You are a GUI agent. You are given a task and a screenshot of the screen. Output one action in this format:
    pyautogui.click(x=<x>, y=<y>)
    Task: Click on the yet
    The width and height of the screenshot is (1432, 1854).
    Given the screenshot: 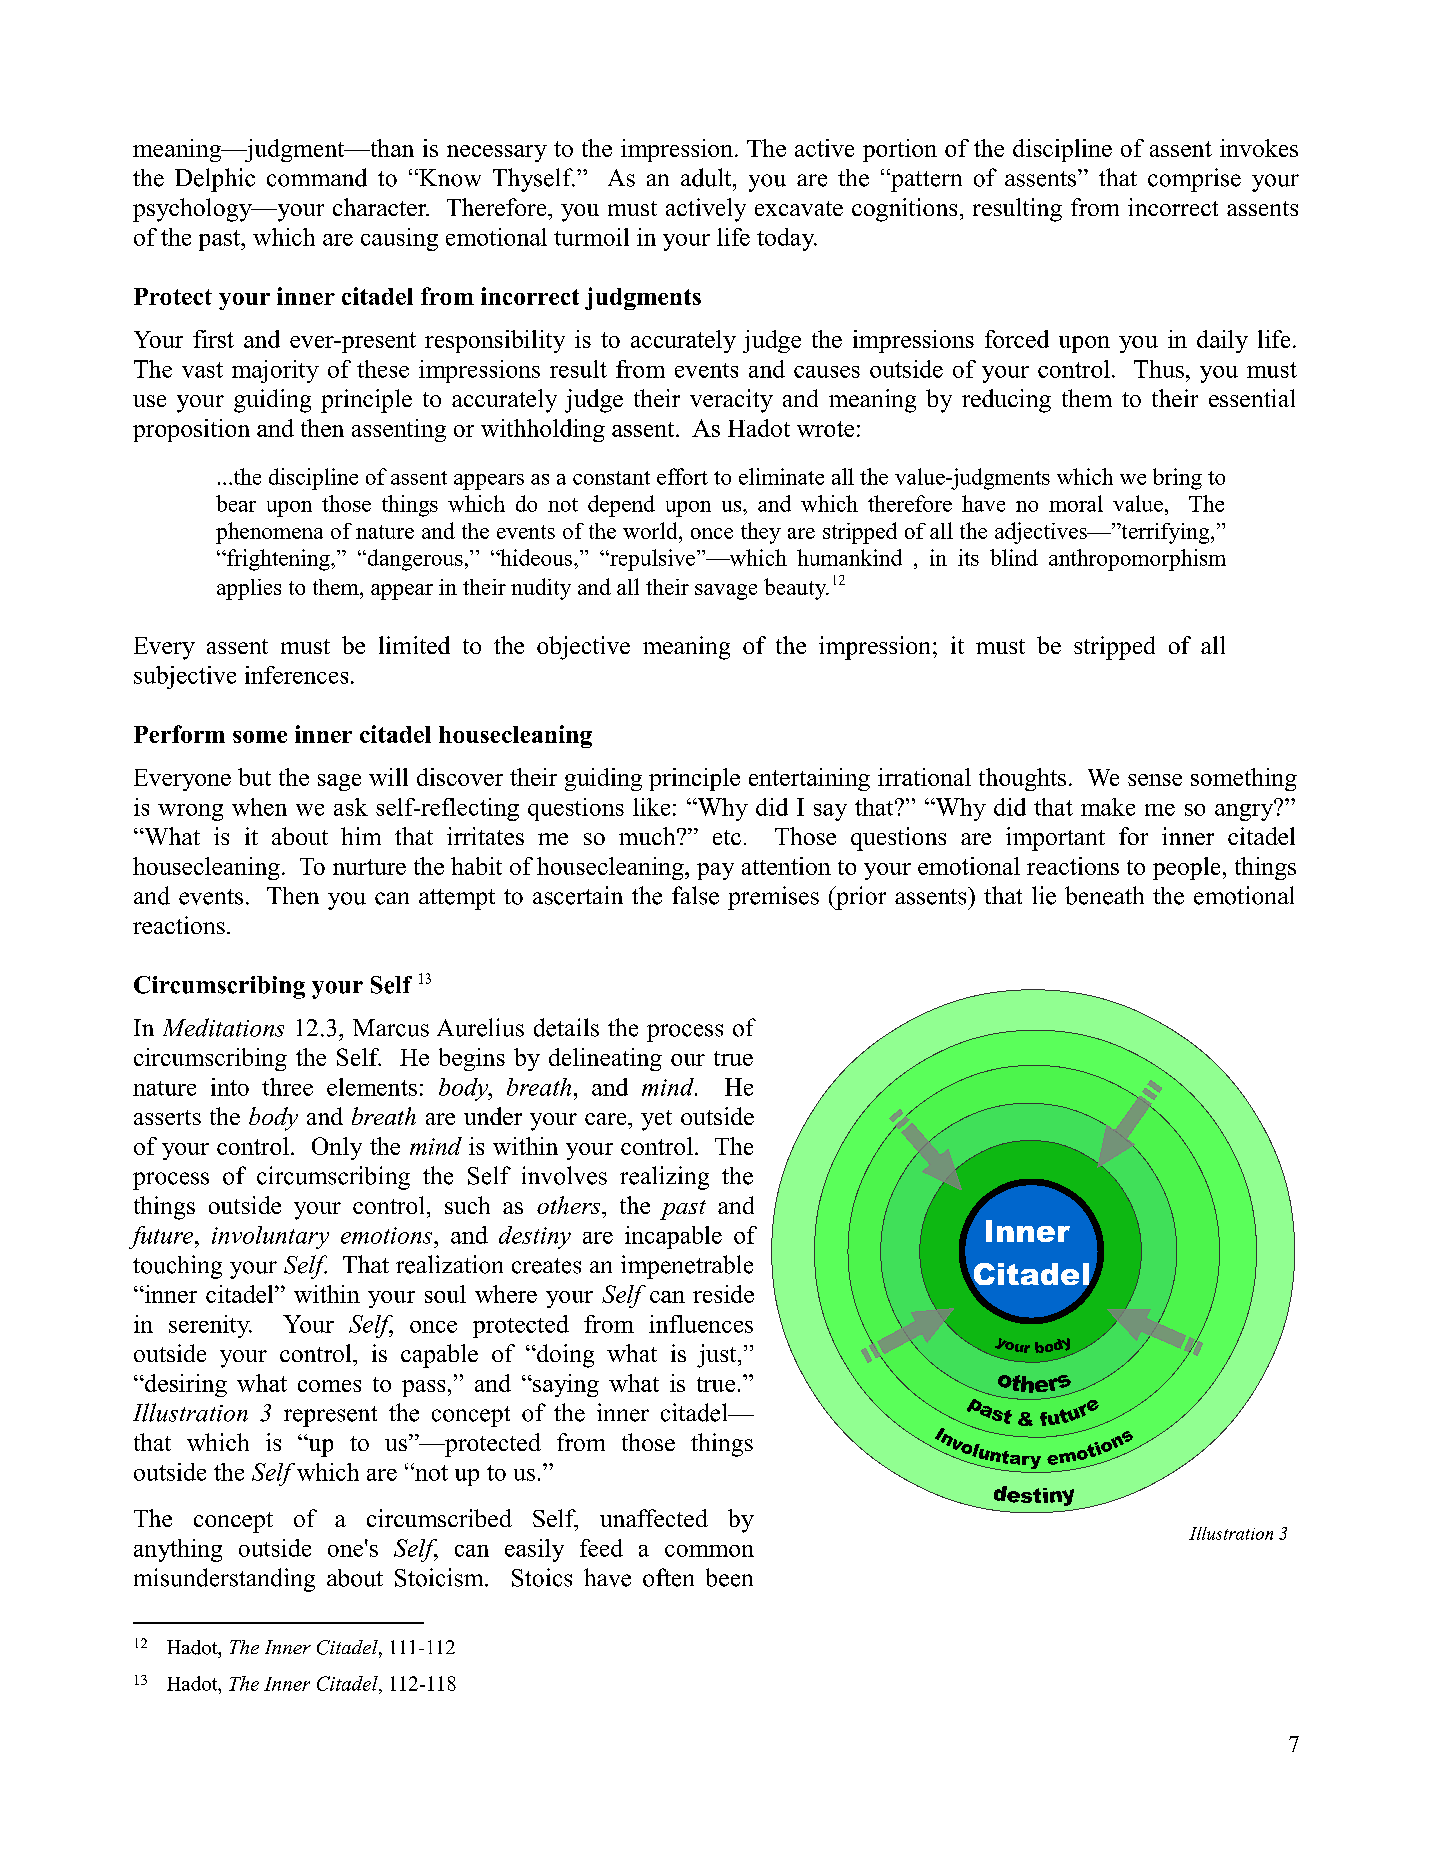 What is the action you would take?
    pyautogui.click(x=656, y=1120)
